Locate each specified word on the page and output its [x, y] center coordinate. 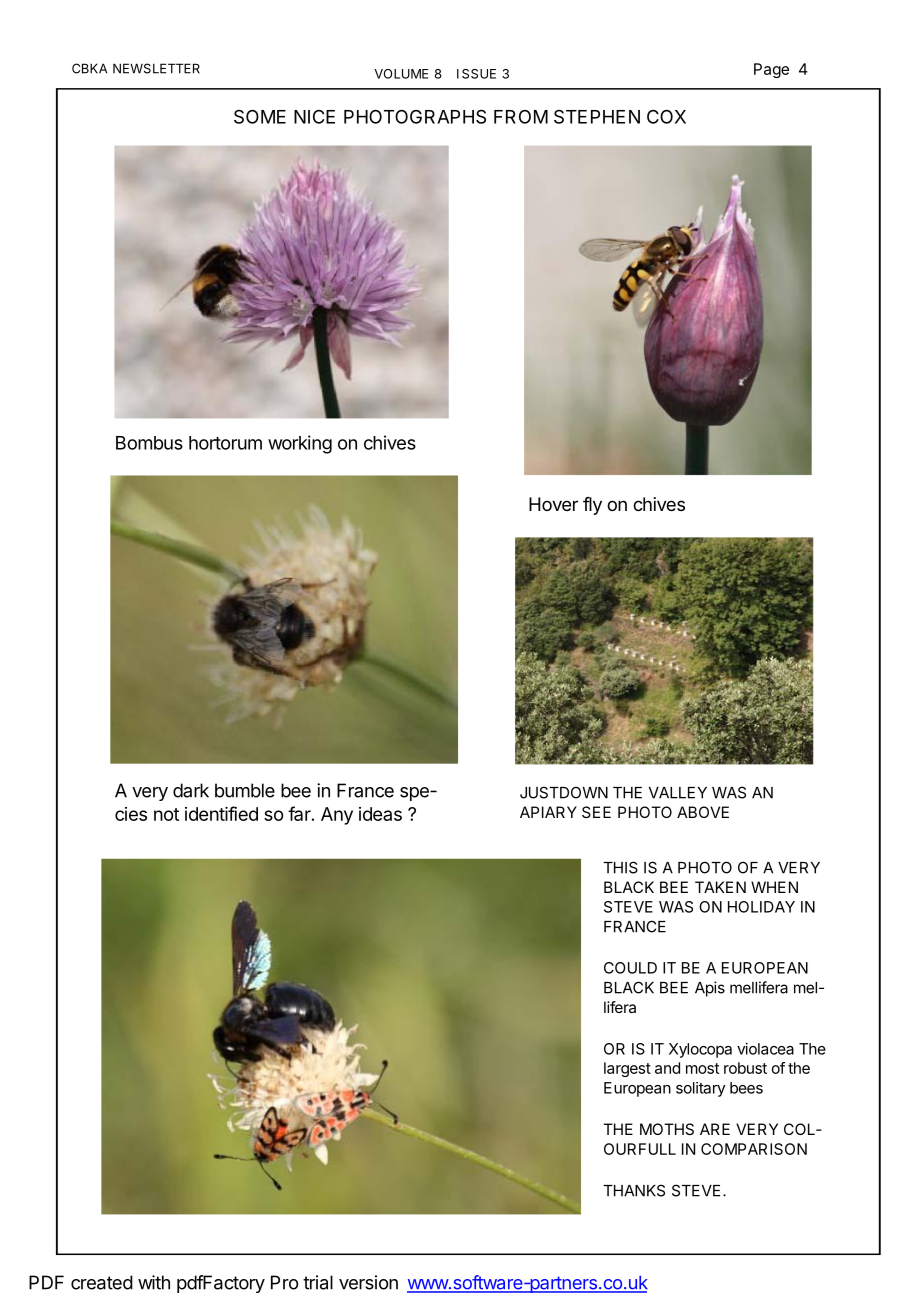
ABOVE [703, 812]
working [300, 444]
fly [592, 506]
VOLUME [401, 74]
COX [666, 116]
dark [191, 790]
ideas [380, 814]
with [154, 1282]
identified [221, 813]
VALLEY [678, 793]
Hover [553, 504]
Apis [710, 989]
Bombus [149, 443]
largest [627, 1069]
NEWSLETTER [156, 68]
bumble [245, 790]
